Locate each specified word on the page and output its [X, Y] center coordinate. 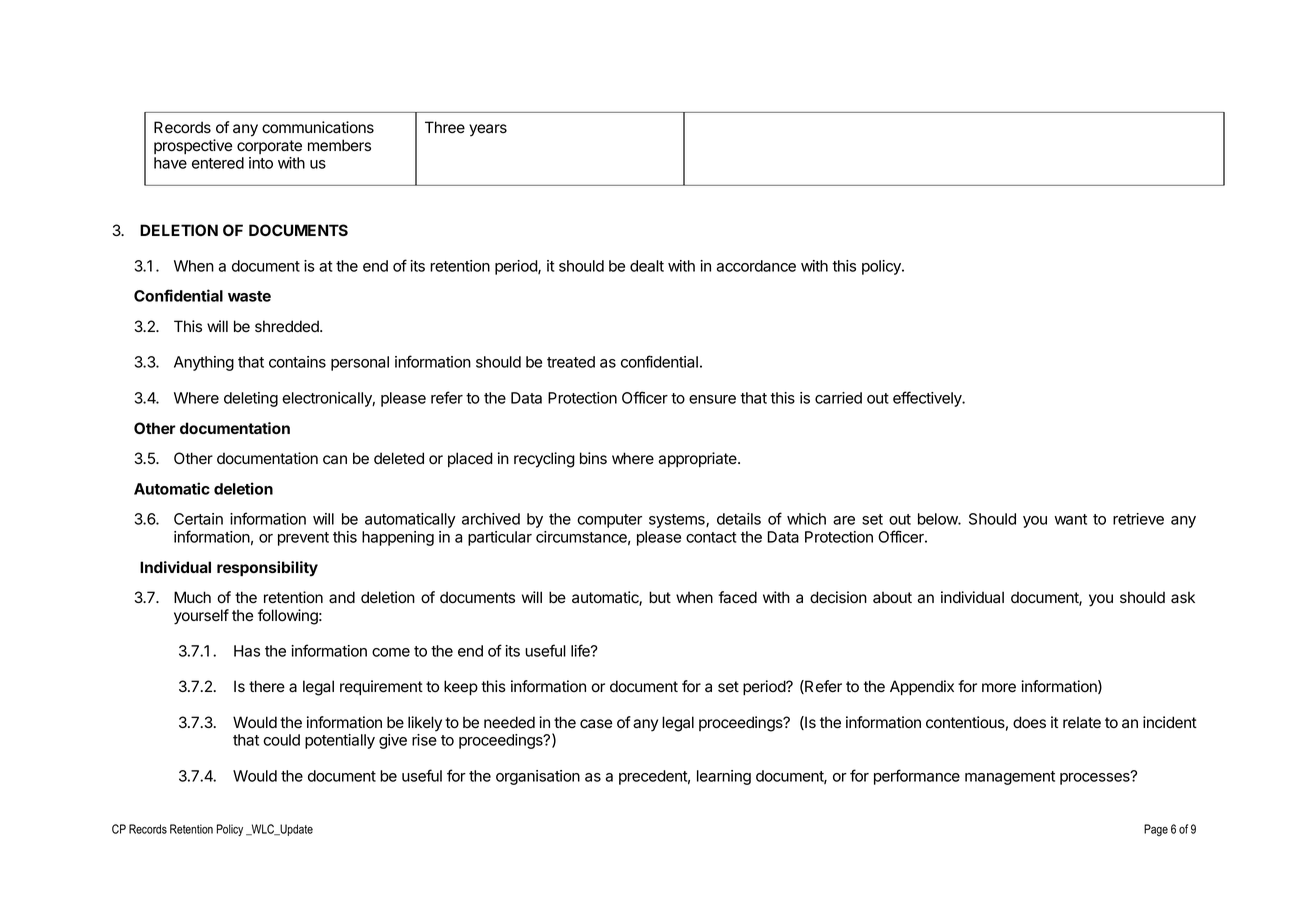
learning [724, 777]
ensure [712, 399]
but [660, 597]
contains [297, 362]
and [342, 597]
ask [1183, 597]
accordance [756, 266]
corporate [269, 147]
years [488, 130]
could [281, 740]
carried [838, 398]
